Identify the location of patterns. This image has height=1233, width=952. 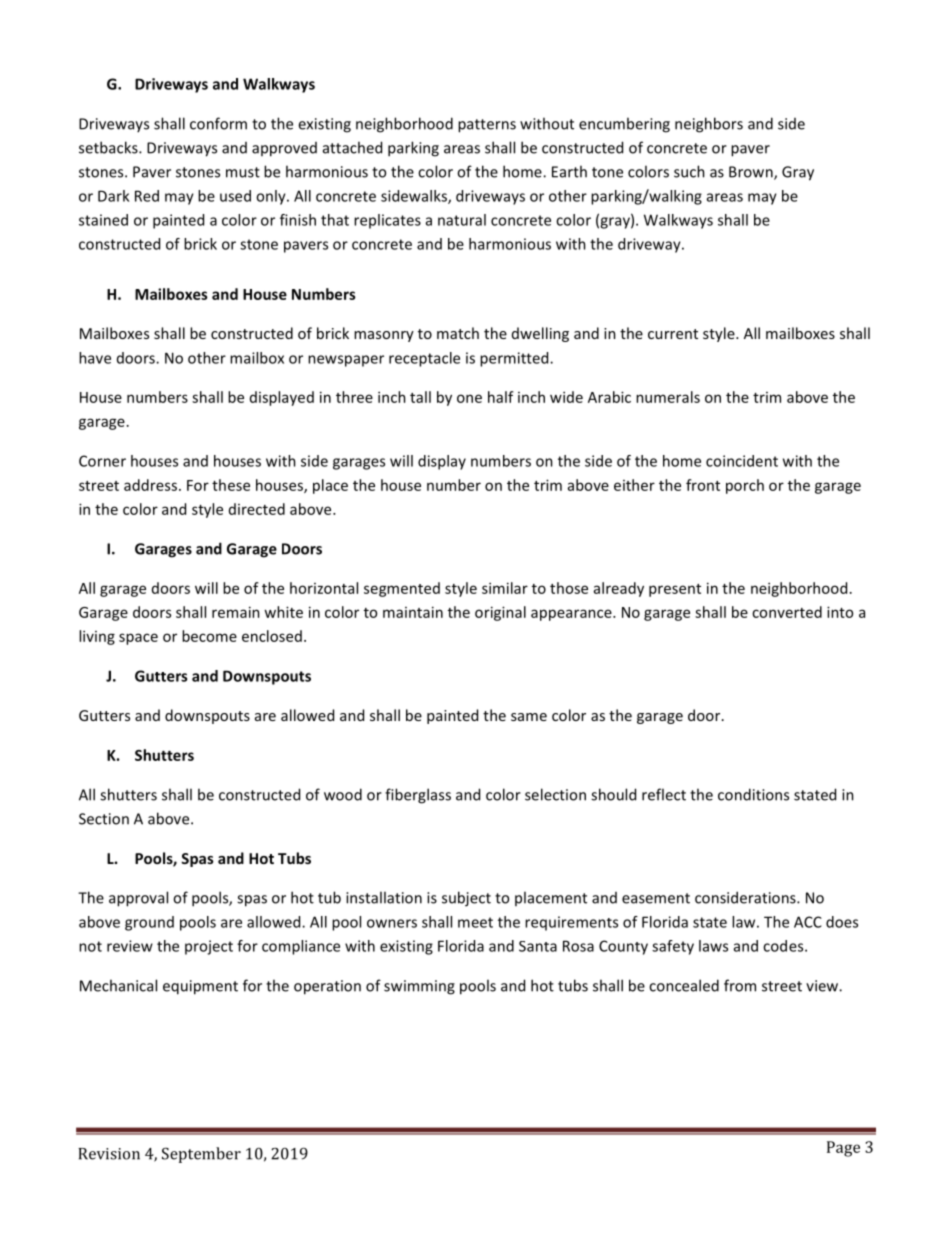
(487, 126).
